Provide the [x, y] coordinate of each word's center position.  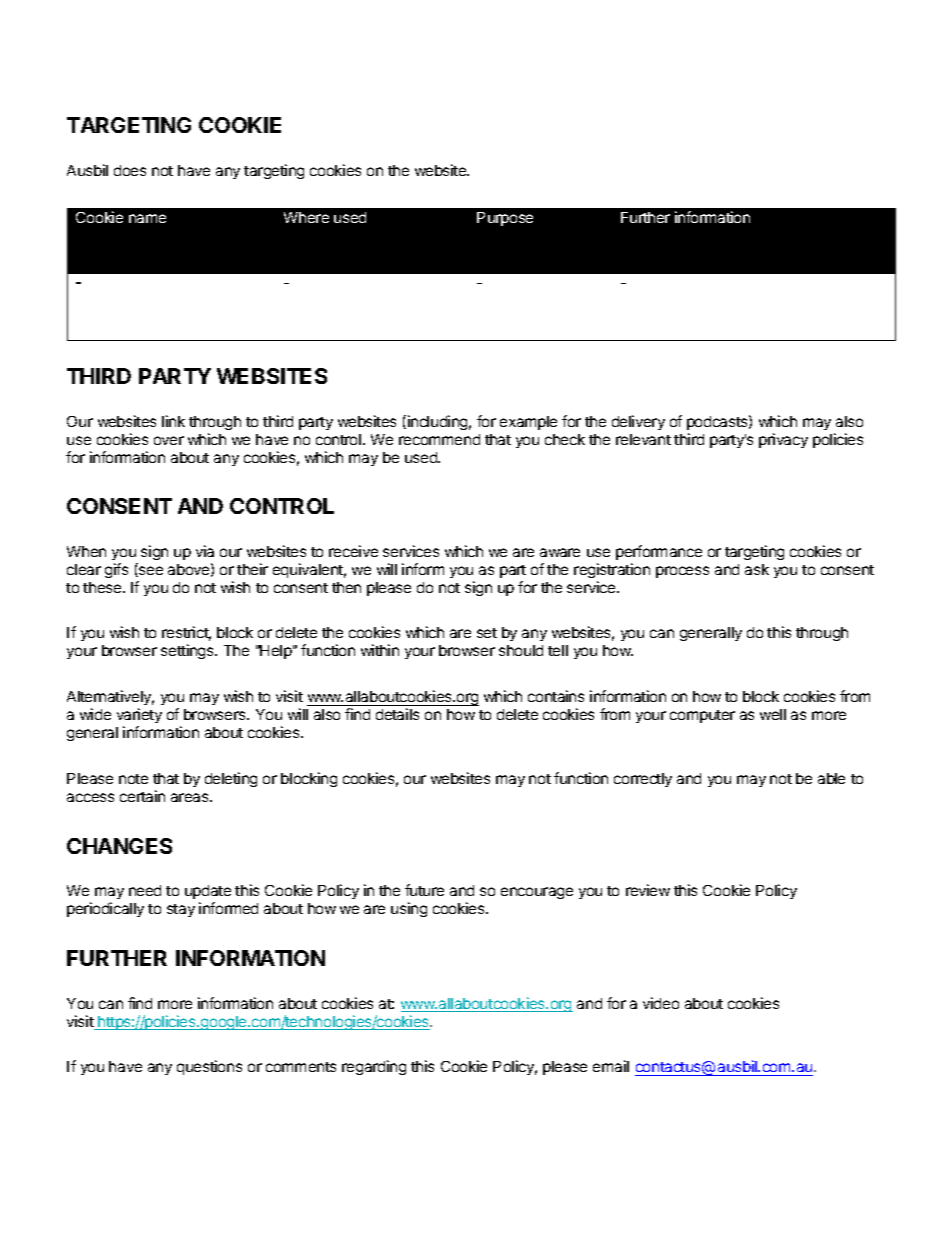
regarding [374, 1067]
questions [209, 1067]
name [147, 218]
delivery [638, 422]
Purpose [505, 219]
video [661, 1003]
